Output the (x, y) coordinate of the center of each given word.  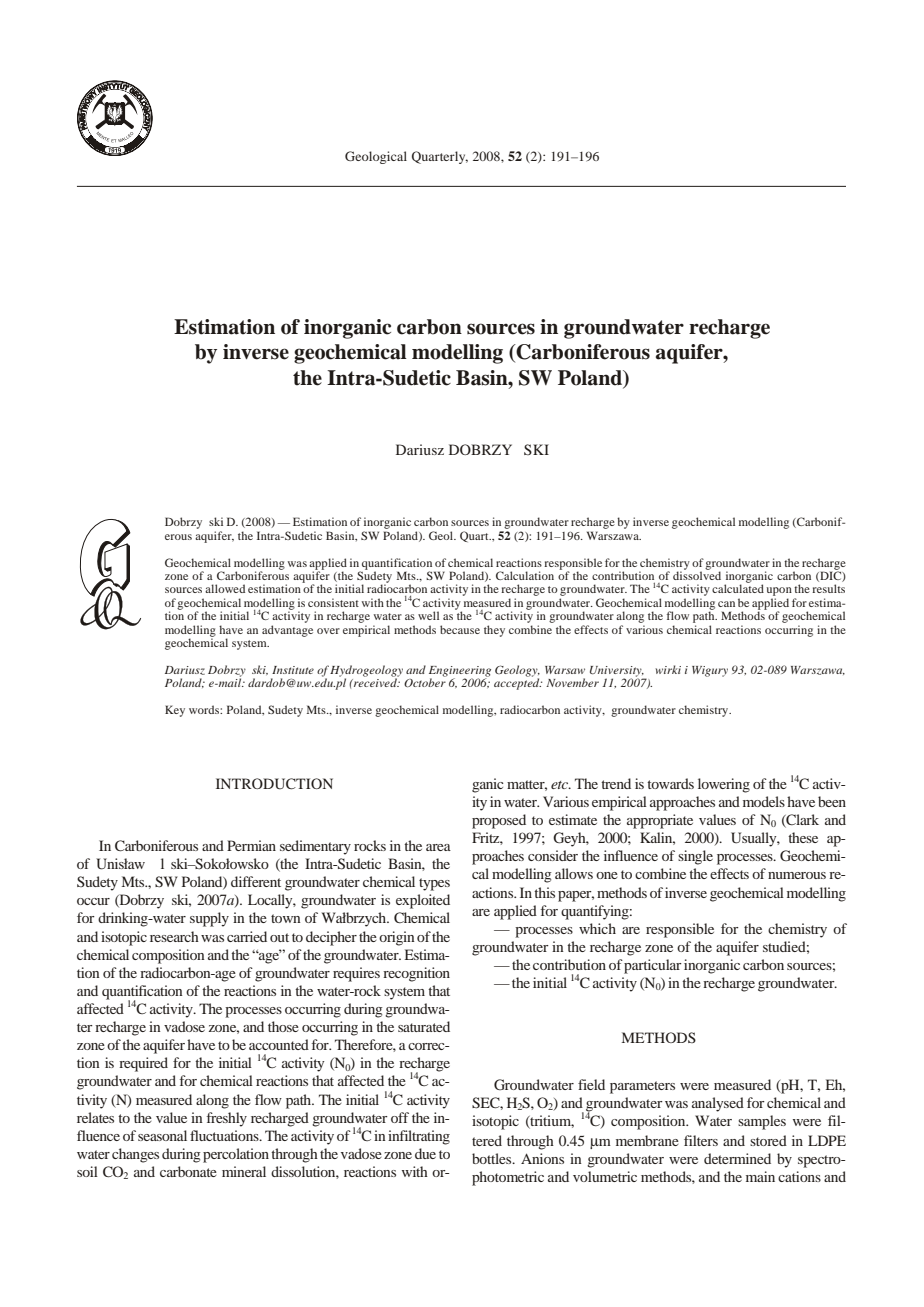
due (425, 1153)
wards (676, 783)
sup (200, 921)
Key (175, 711)
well (428, 615)
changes (135, 1155)
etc (561, 785)
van (283, 631)
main (760, 1176)
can (726, 604)
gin (405, 938)
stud (775, 946)
